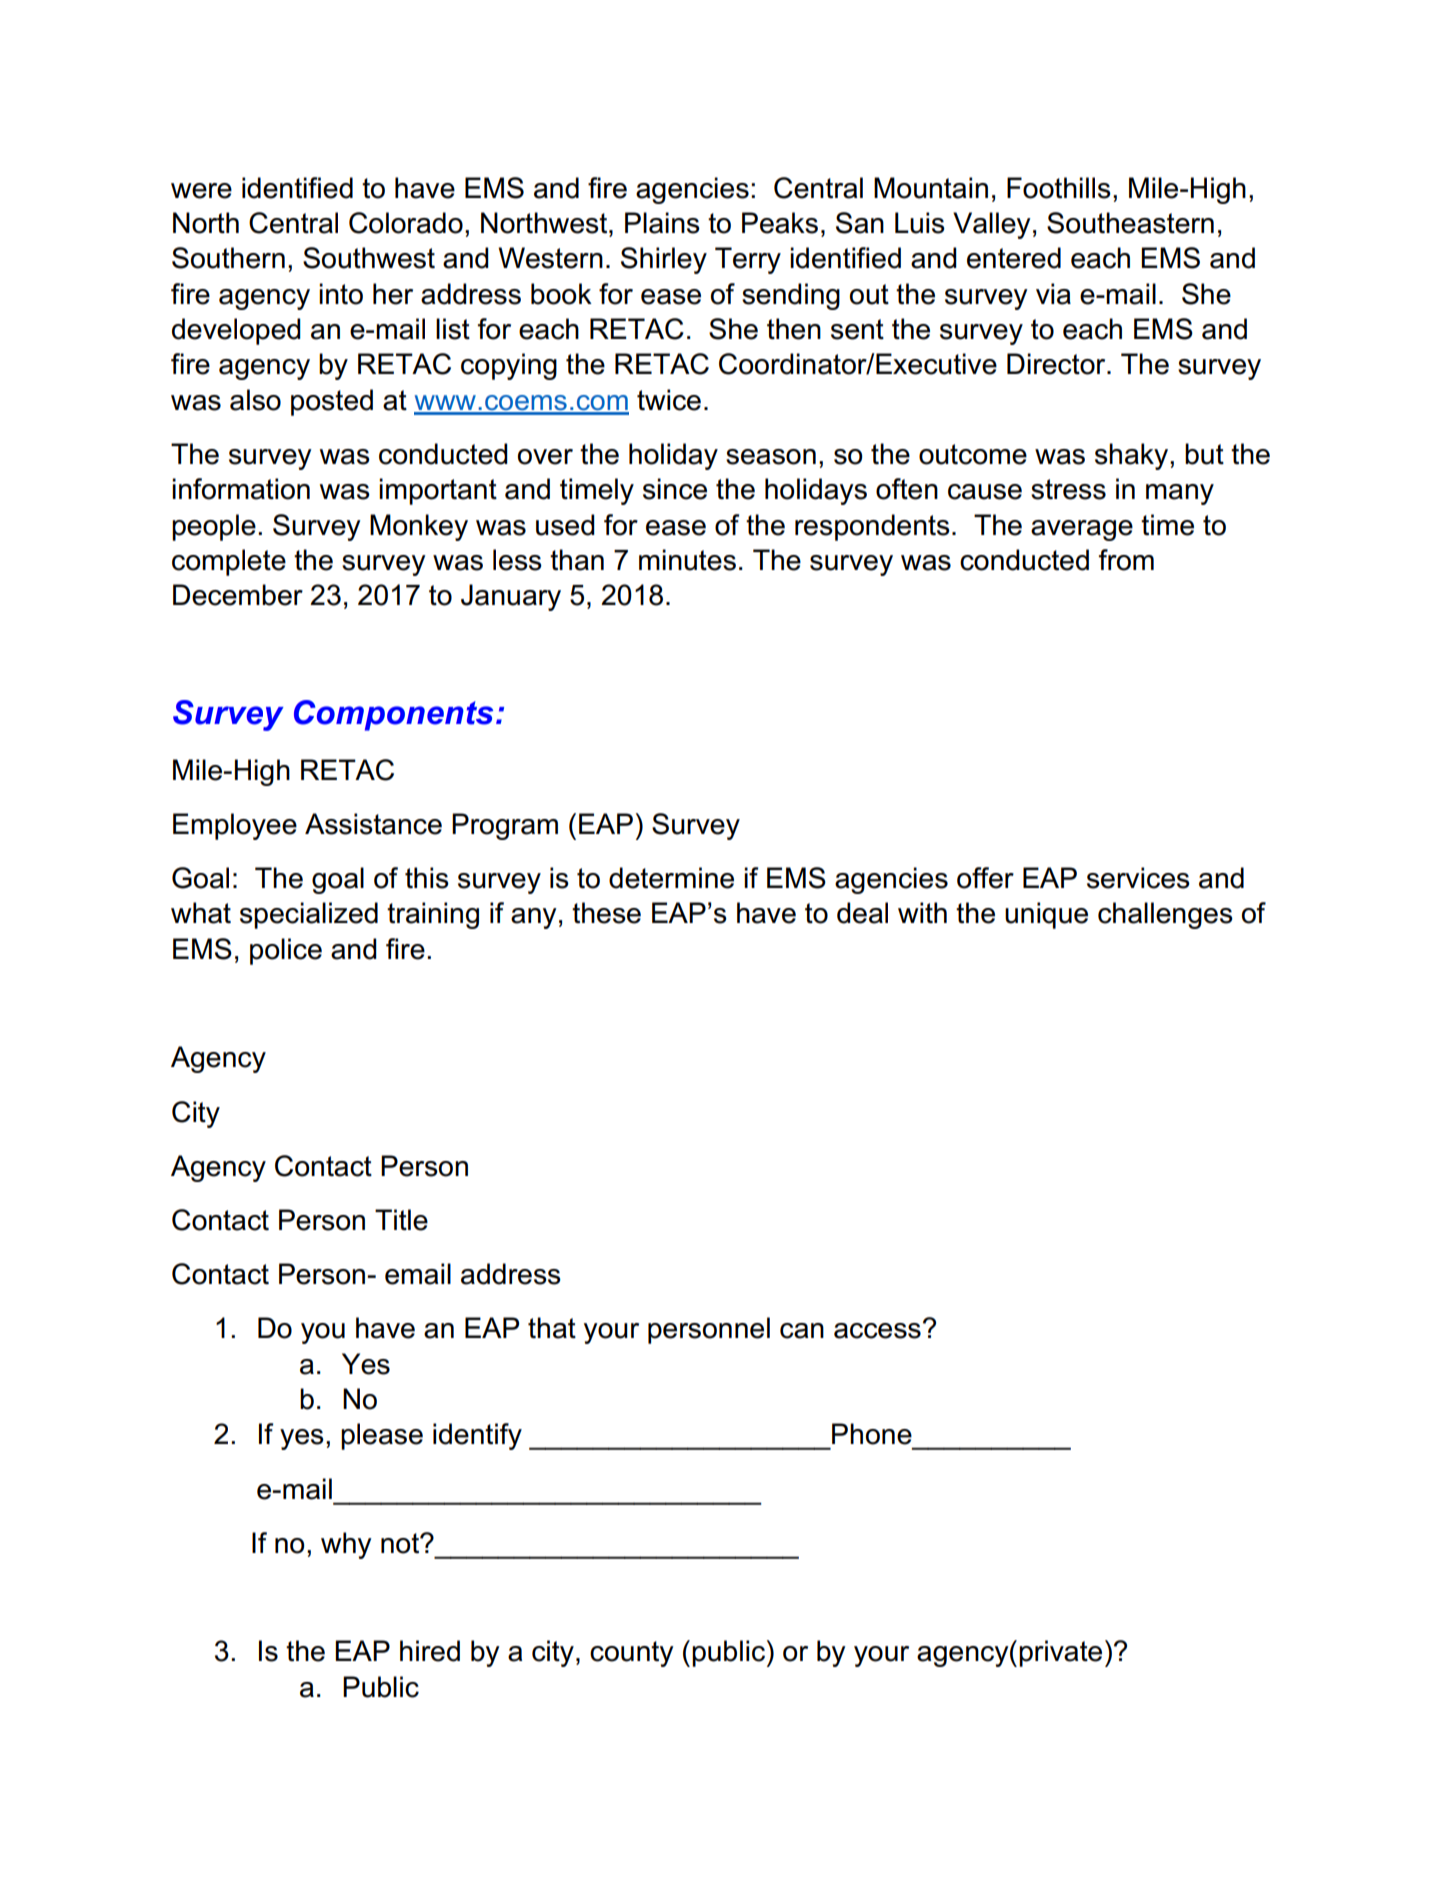 This image has width=1450, height=1877. I want to click on county, so click(632, 1654).
